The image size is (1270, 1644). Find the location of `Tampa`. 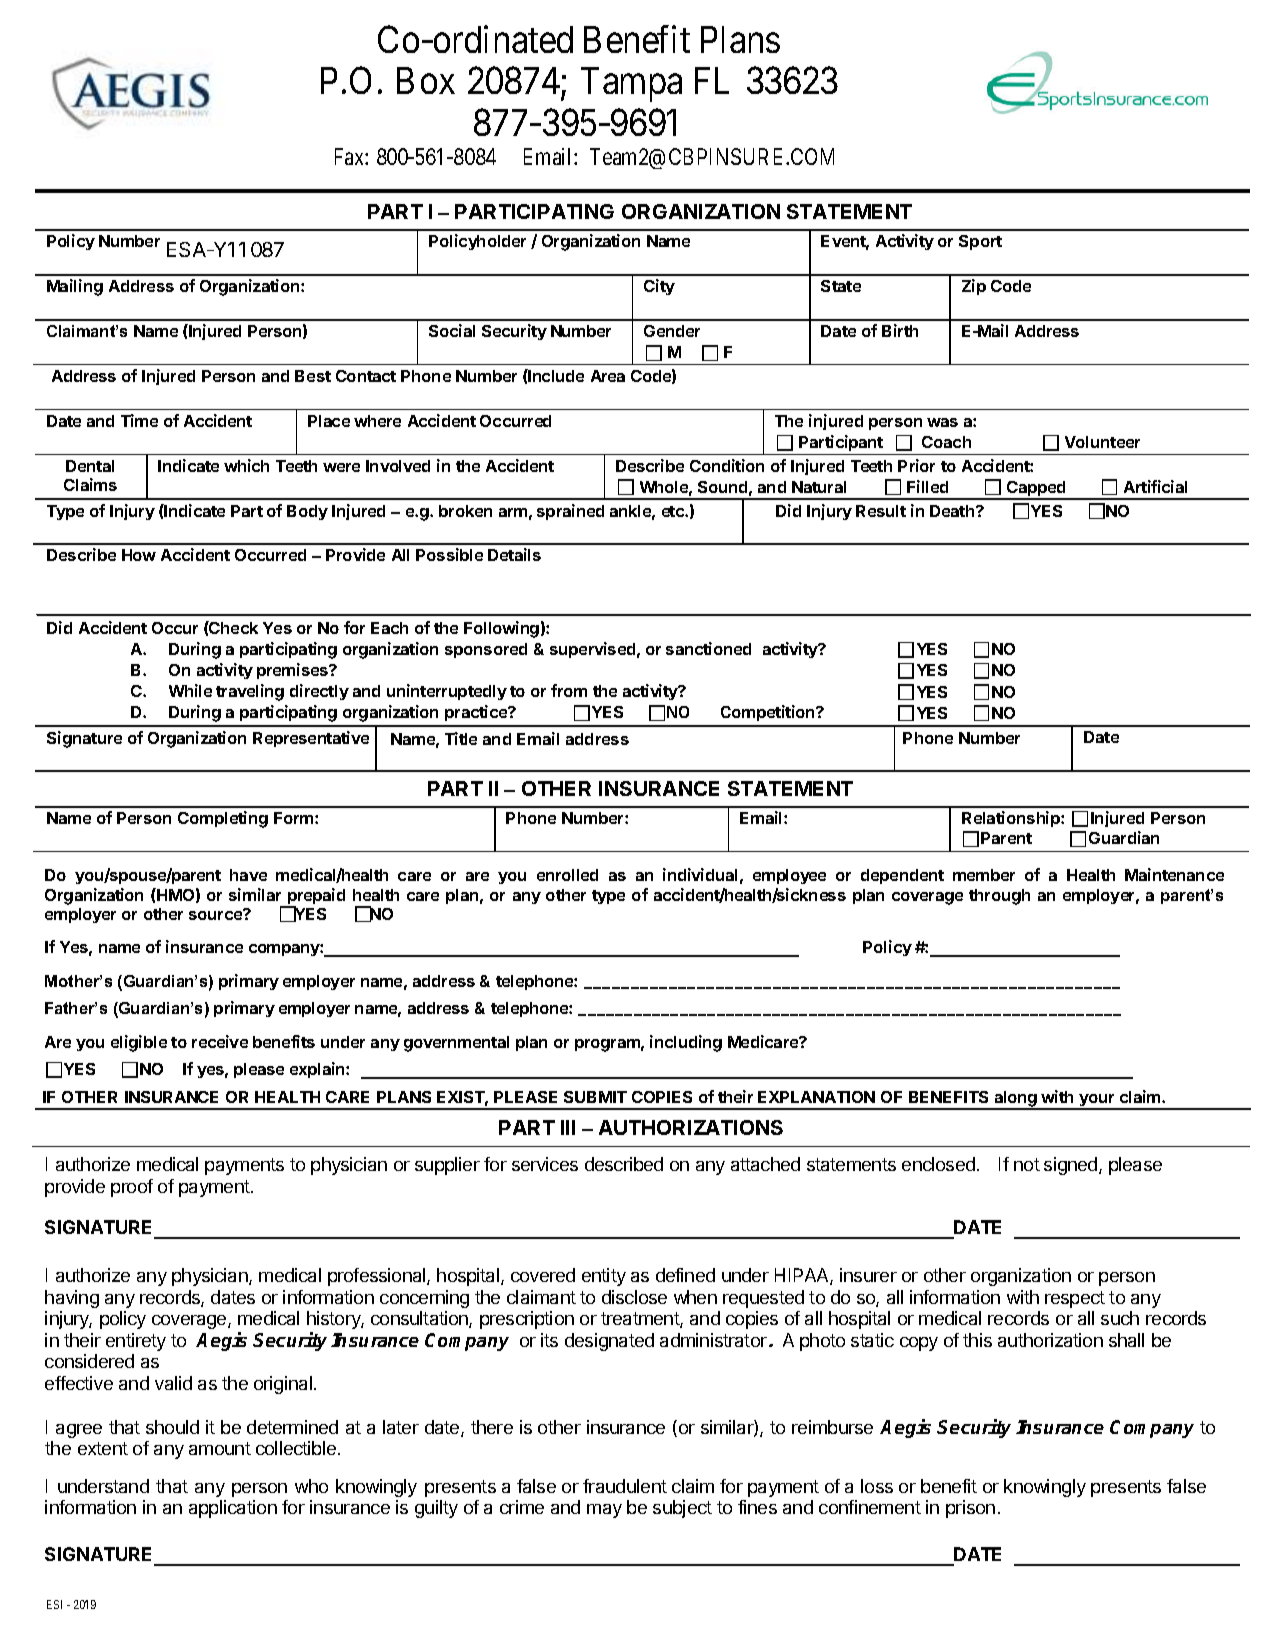

Tampa is located at coordinates (631, 85).
